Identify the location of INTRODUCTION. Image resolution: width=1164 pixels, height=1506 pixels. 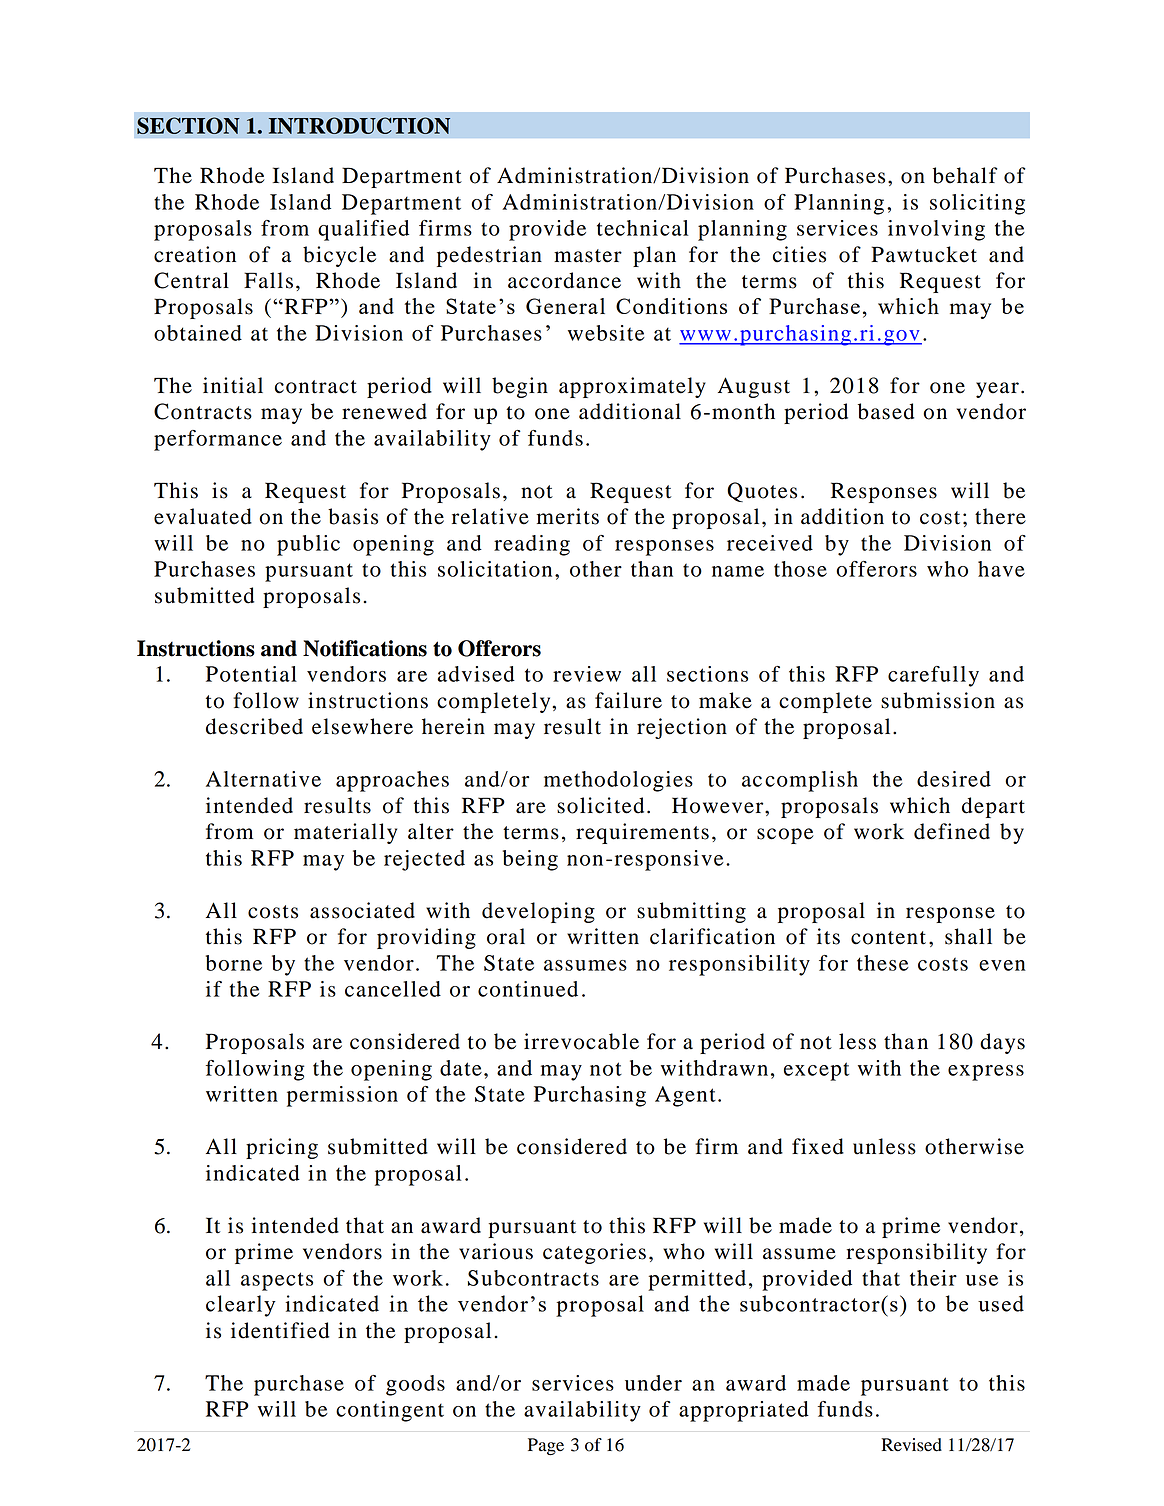
(359, 125).
